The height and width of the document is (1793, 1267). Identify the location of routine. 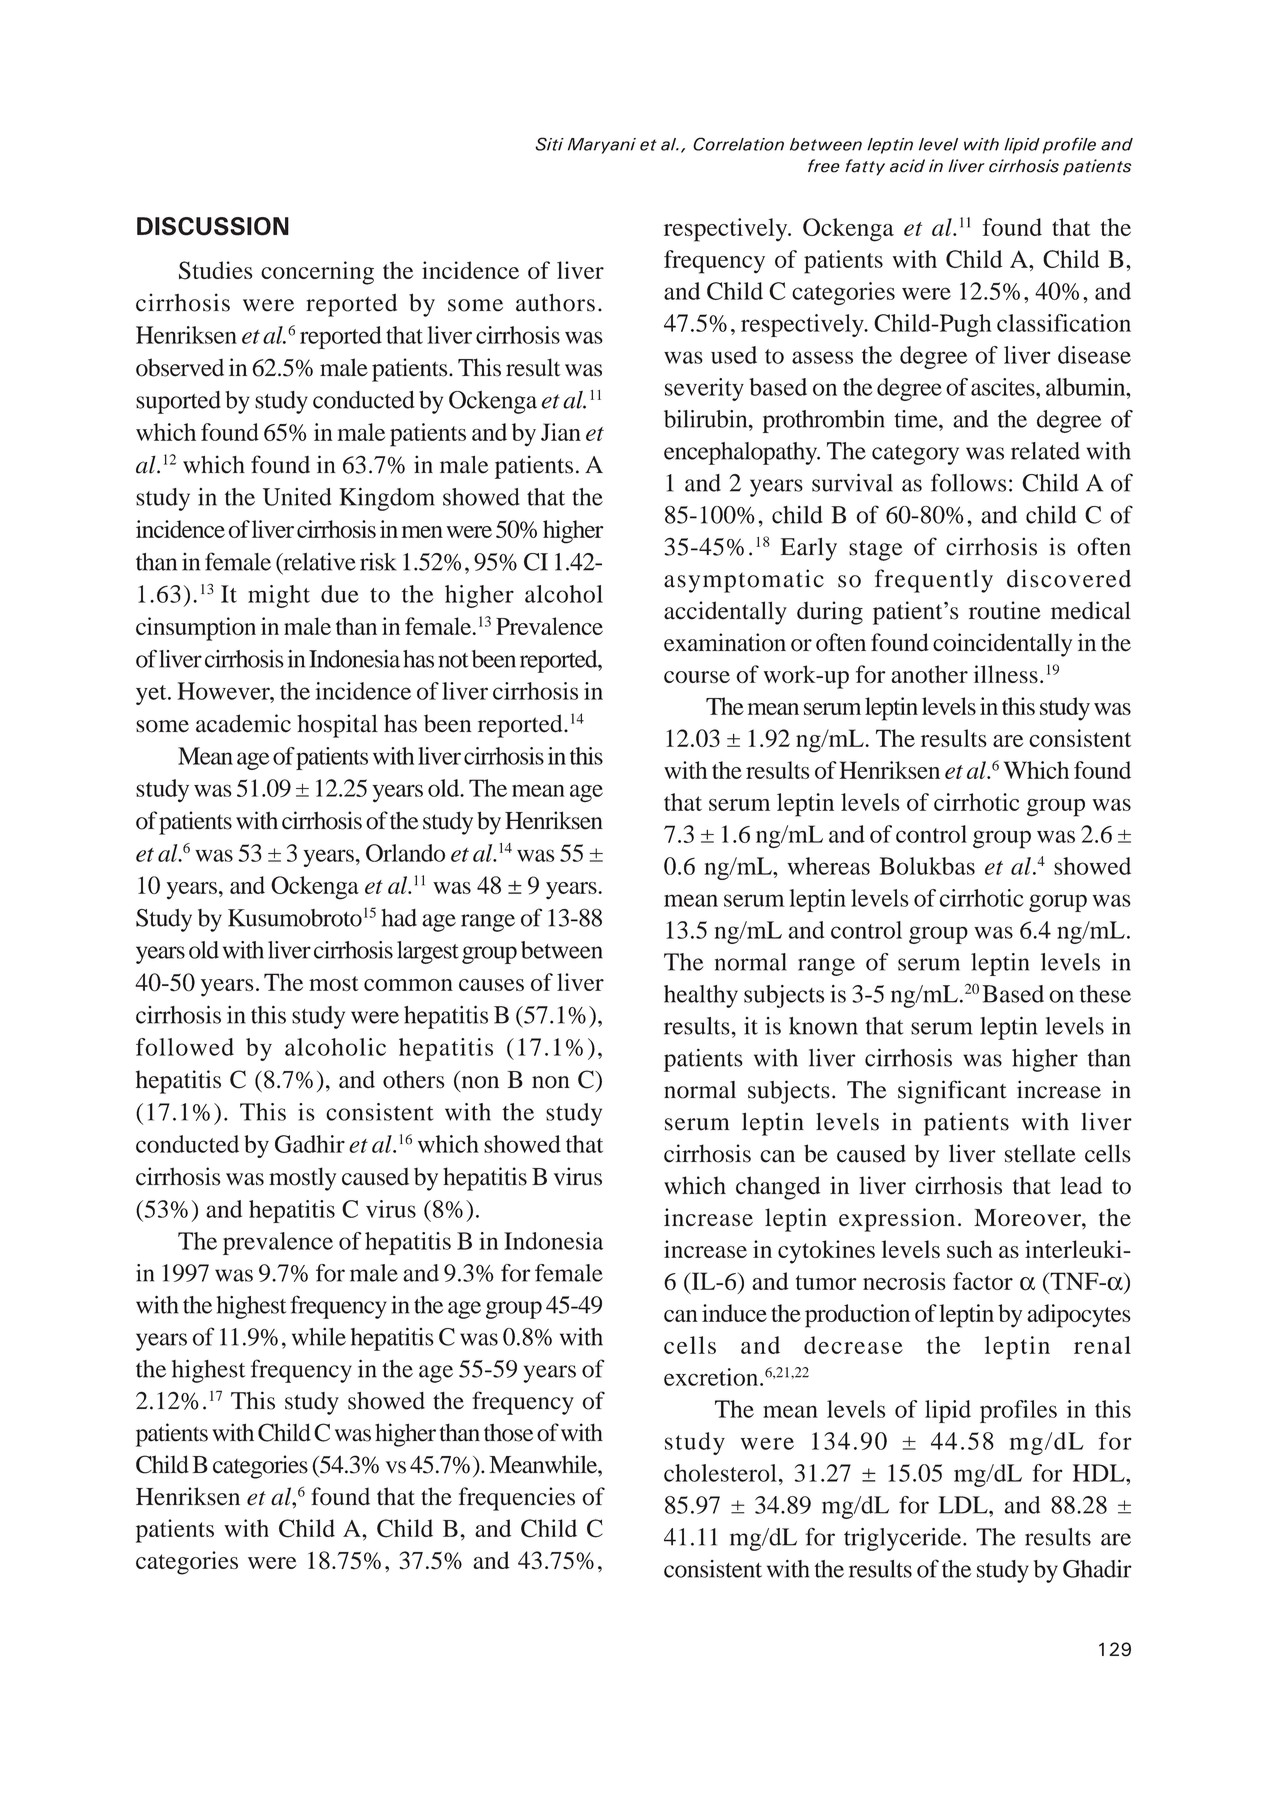
(1005, 610).
